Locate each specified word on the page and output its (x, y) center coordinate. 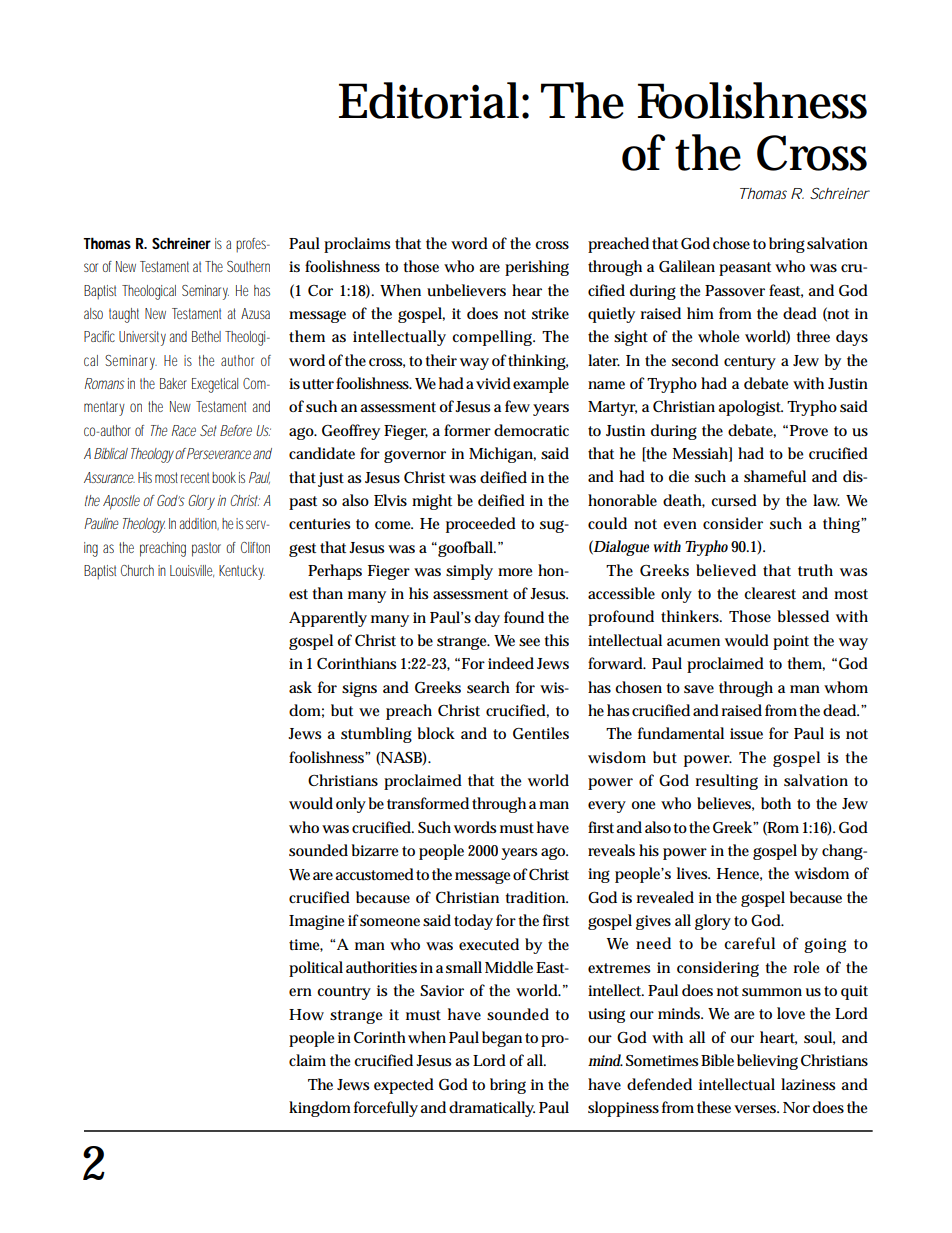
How (306, 1014)
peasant (745, 269)
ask (300, 687)
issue (746, 734)
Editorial (429, 100)
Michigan (502, 455)
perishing (537, 268)
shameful (775, 476)
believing (767, 1062)
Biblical (111, 453)
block (436, 733)
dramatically (492, 1109)
